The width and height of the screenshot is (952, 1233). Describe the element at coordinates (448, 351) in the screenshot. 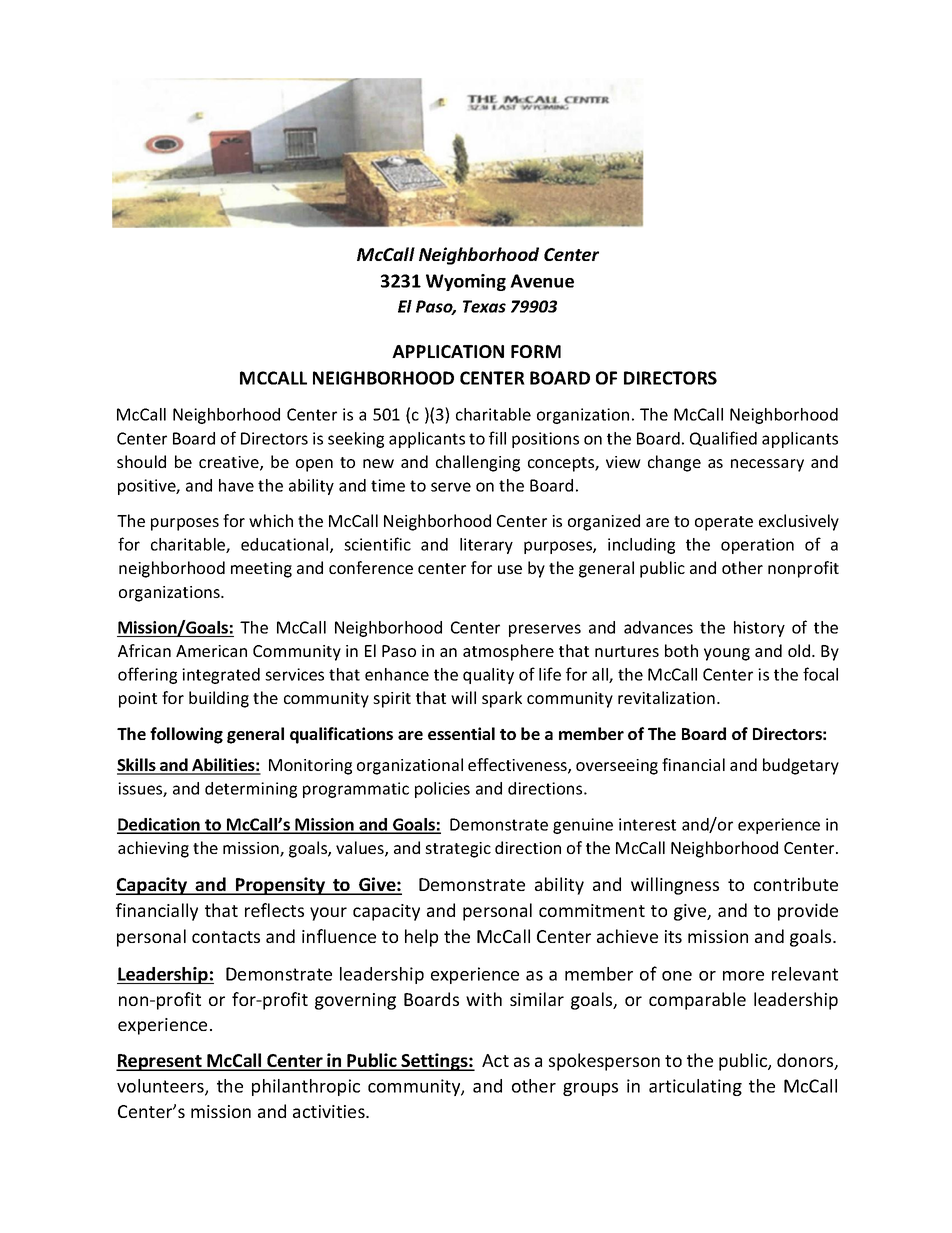

I see `APPLICATION` at that location.
